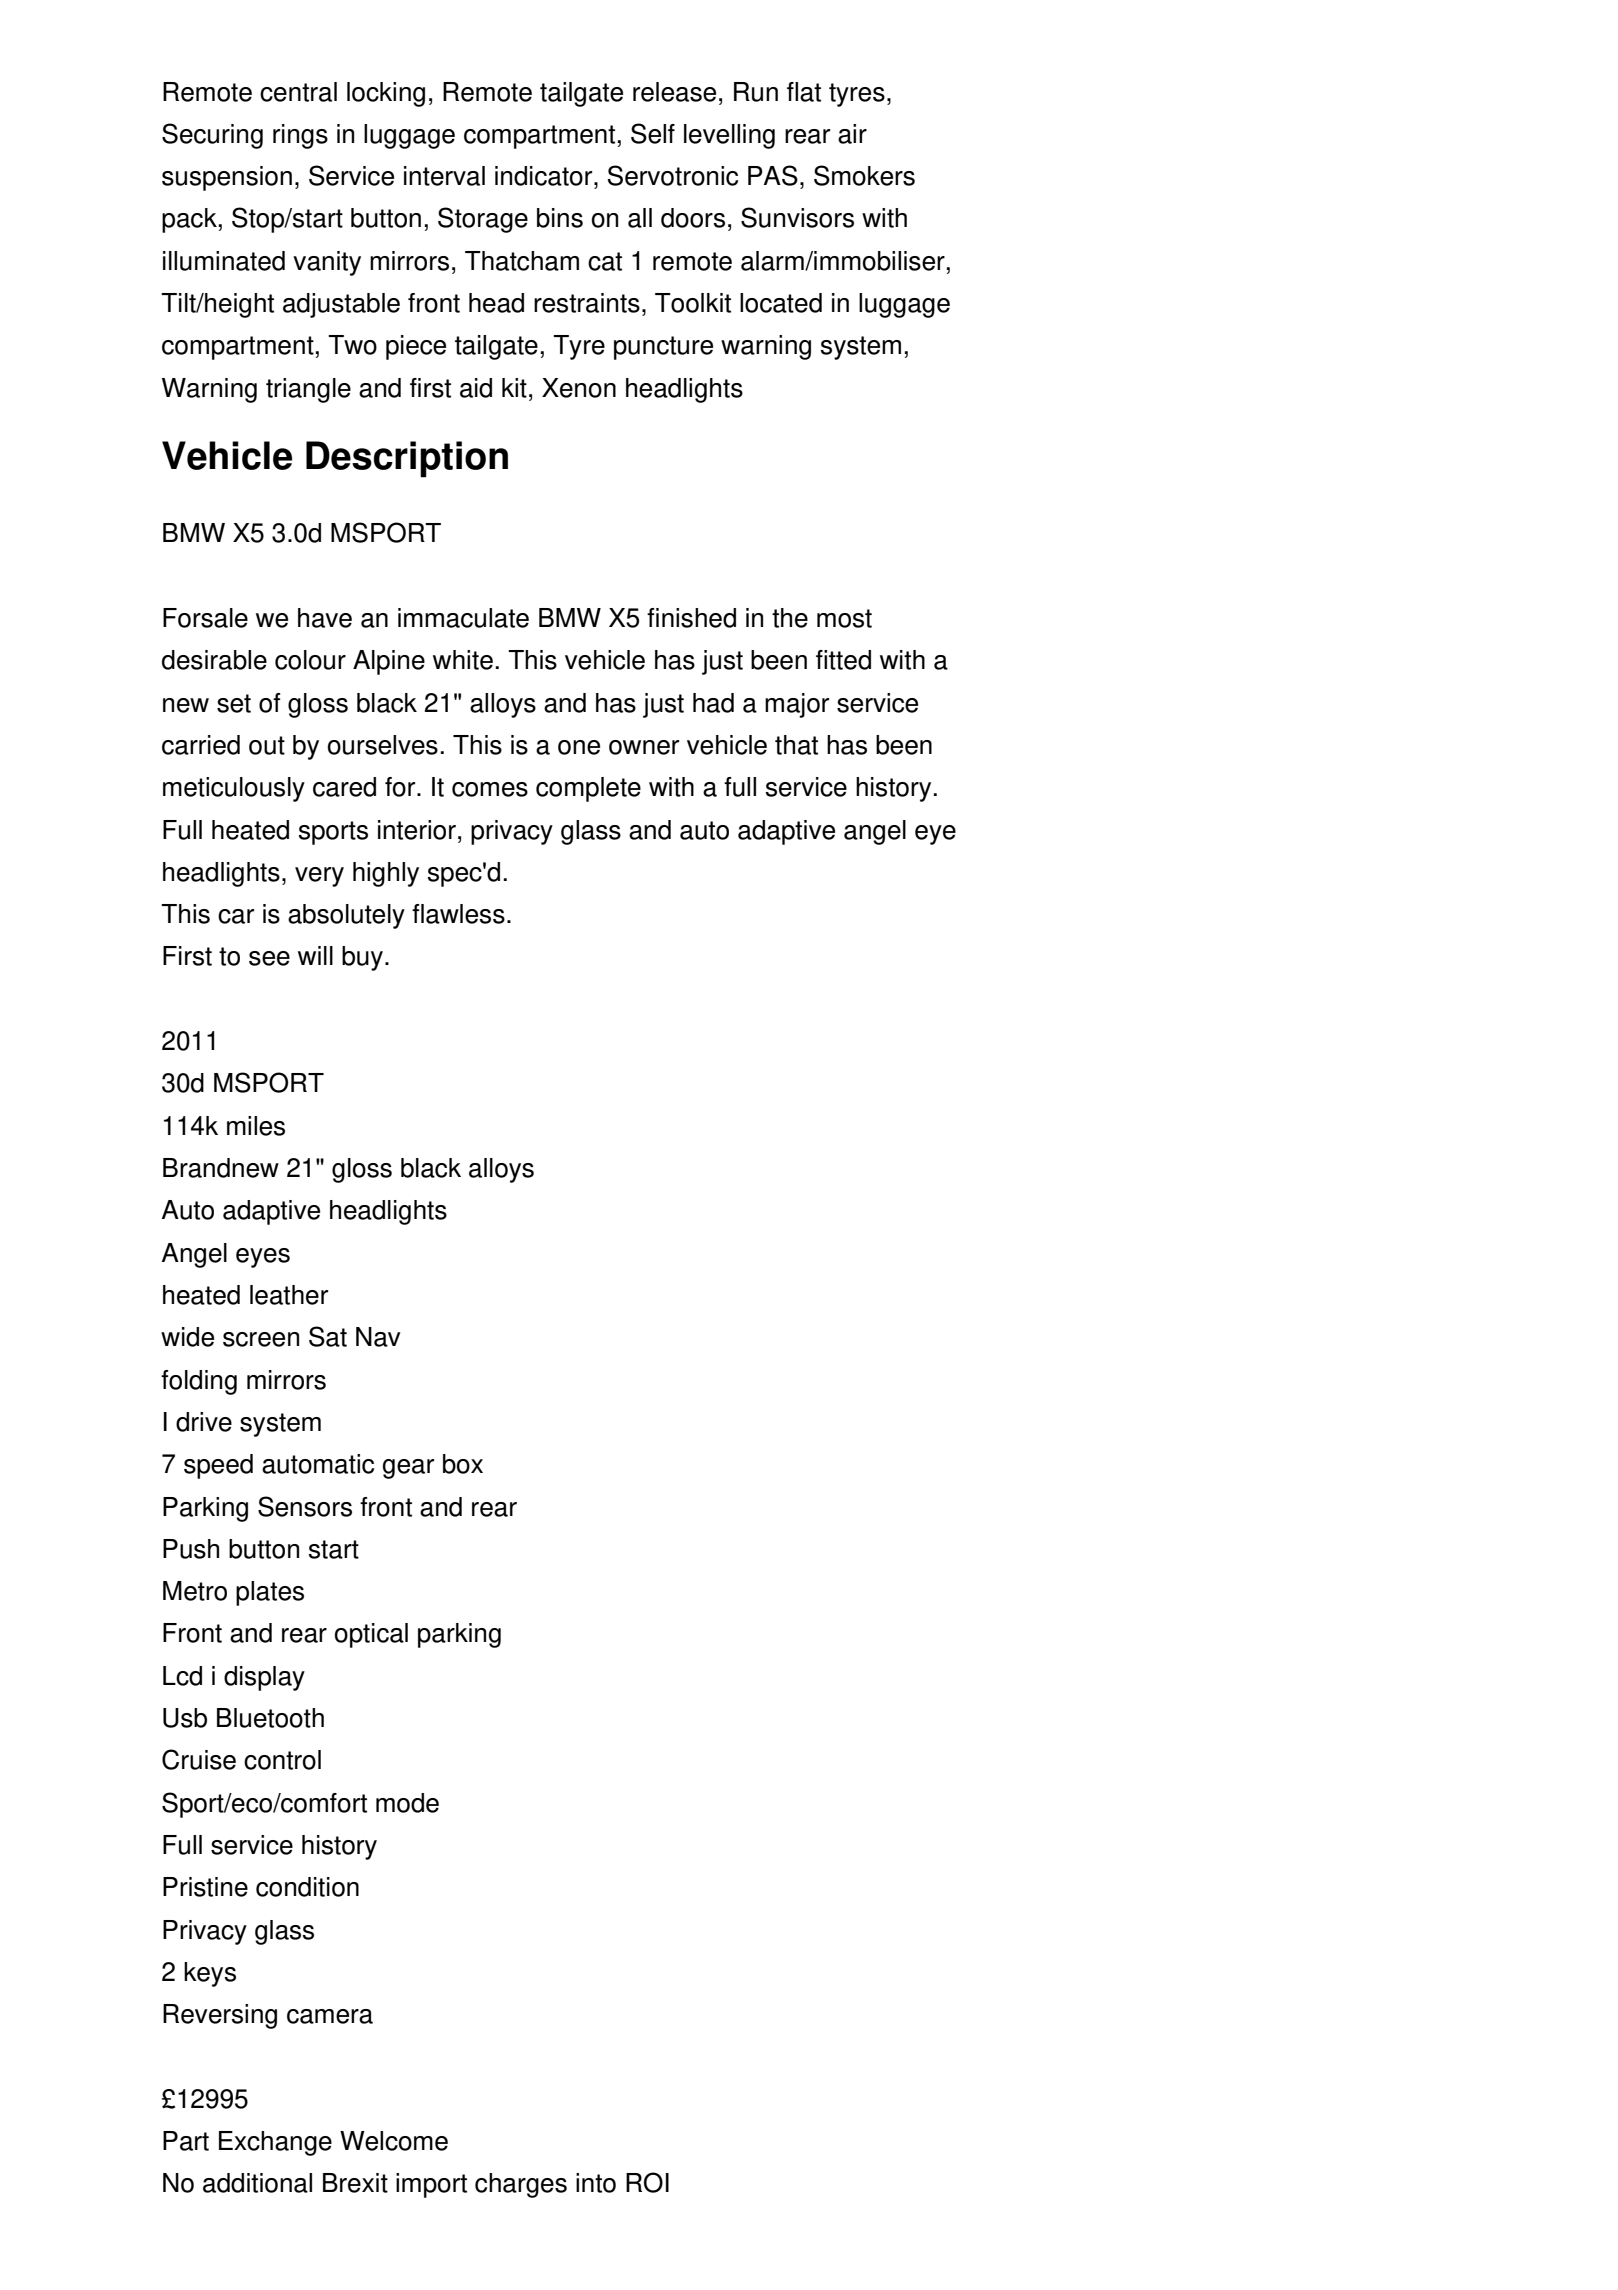  I want to click on PAS, so click(773, 175).
